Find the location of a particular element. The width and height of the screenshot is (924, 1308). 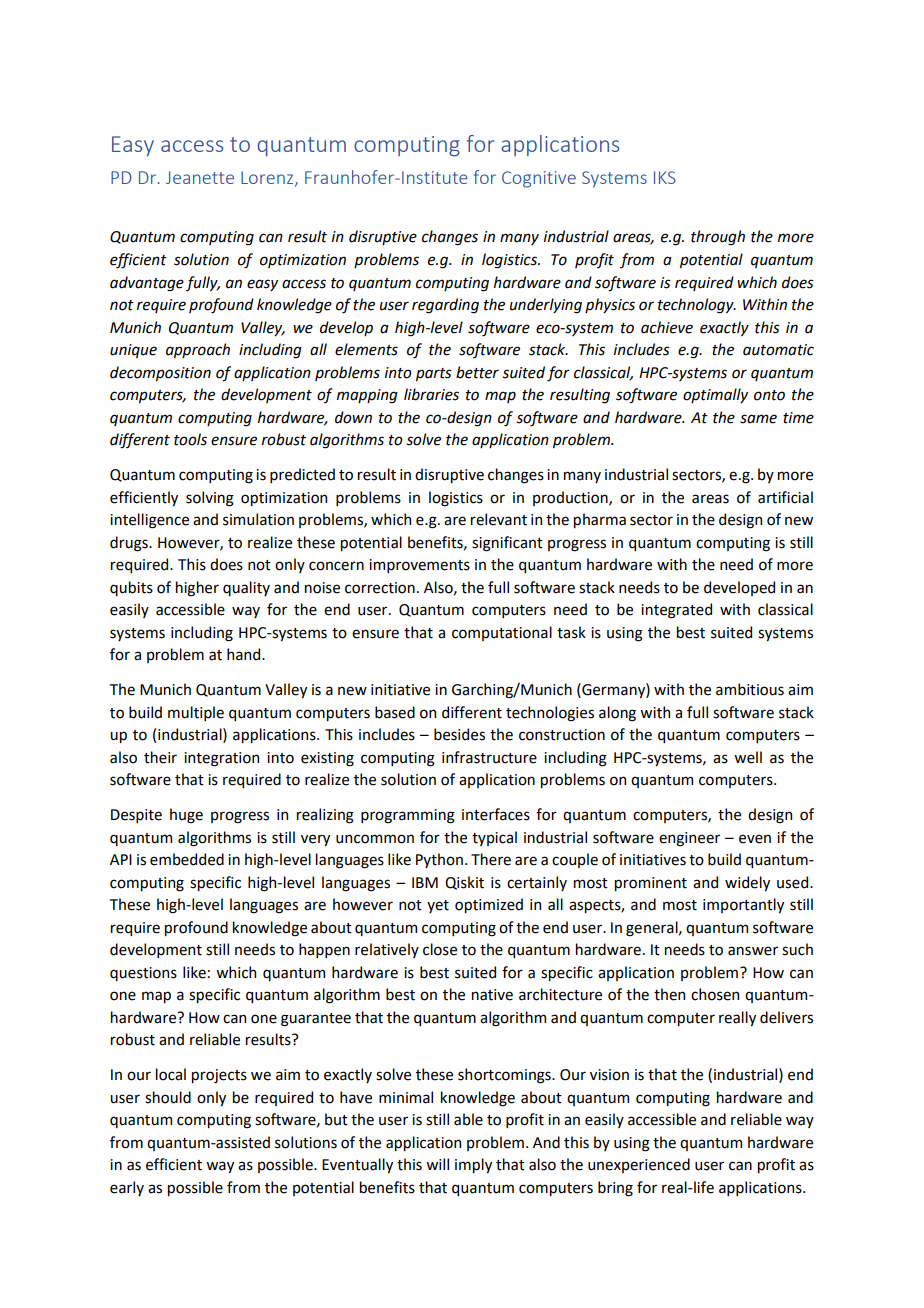

Cognitive is located at coordinates (539, 179).
